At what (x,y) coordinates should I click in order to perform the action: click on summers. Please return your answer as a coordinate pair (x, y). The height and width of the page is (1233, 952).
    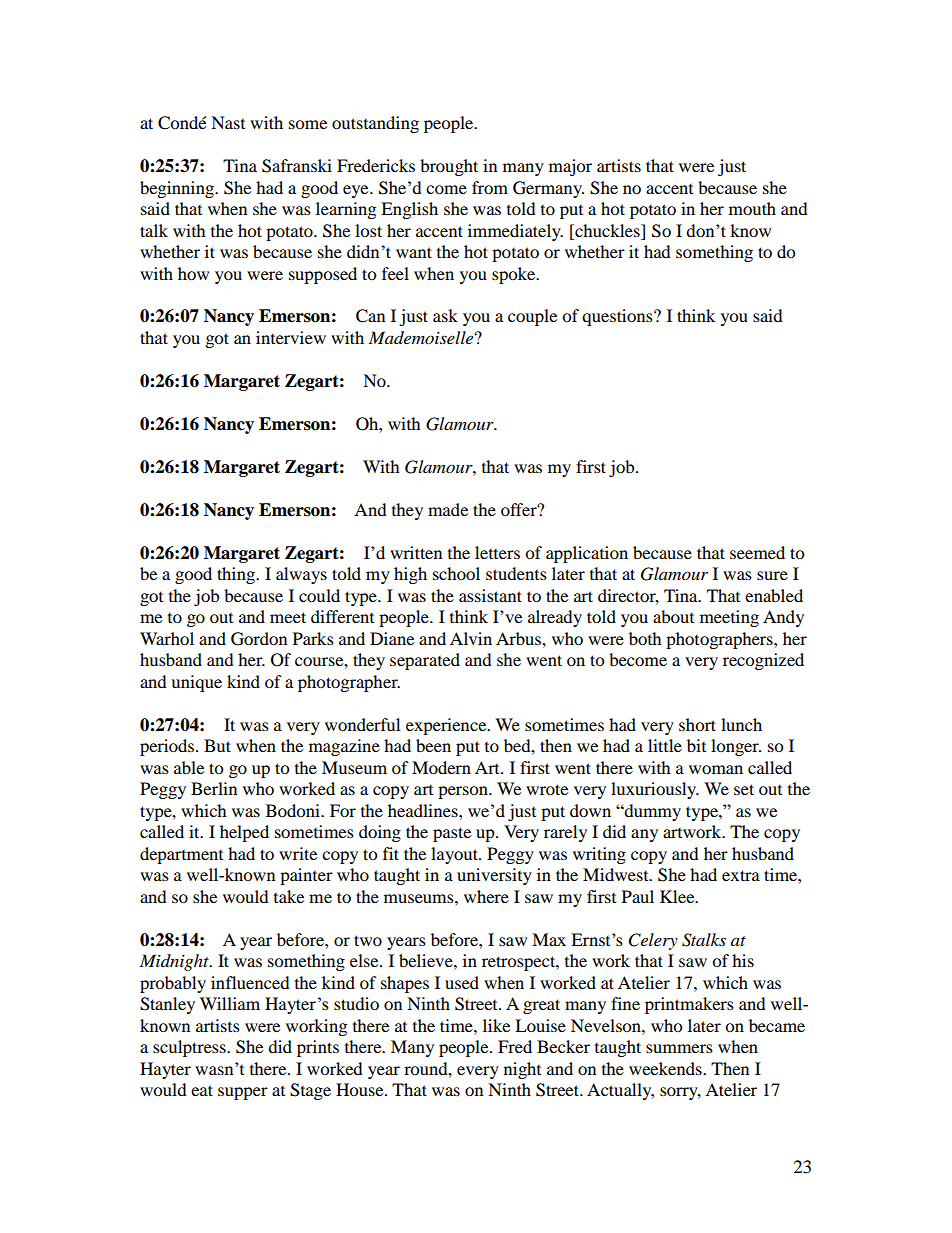
    Looking at the image, I should click on (679, 1048).
